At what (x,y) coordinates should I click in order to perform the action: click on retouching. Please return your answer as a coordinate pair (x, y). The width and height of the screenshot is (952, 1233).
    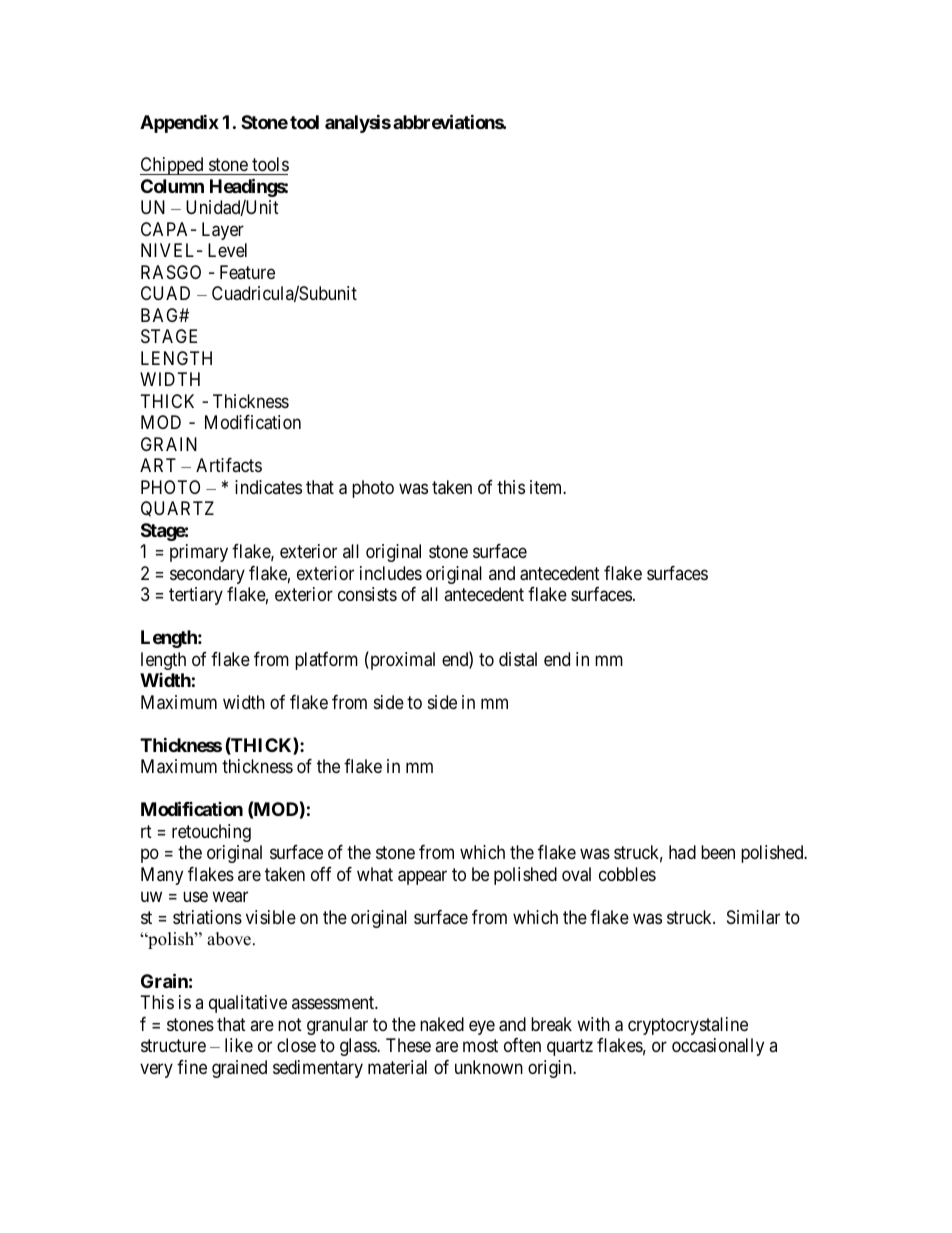
    Looking at the image, I should click on (211, 833).
